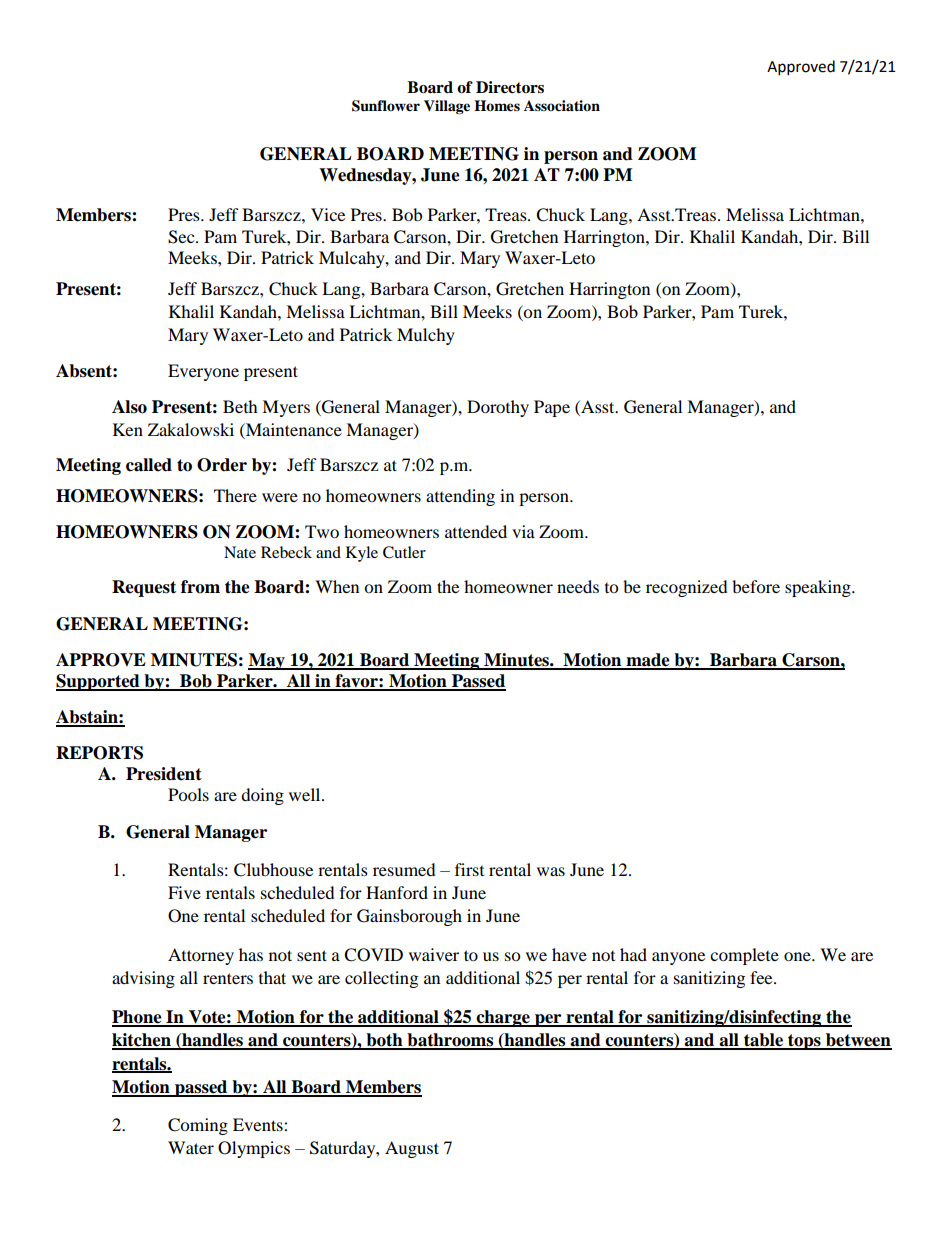  What do you see at coordinates (756, 586) in the image?
I see `before` at bounding box center [756, 586].
